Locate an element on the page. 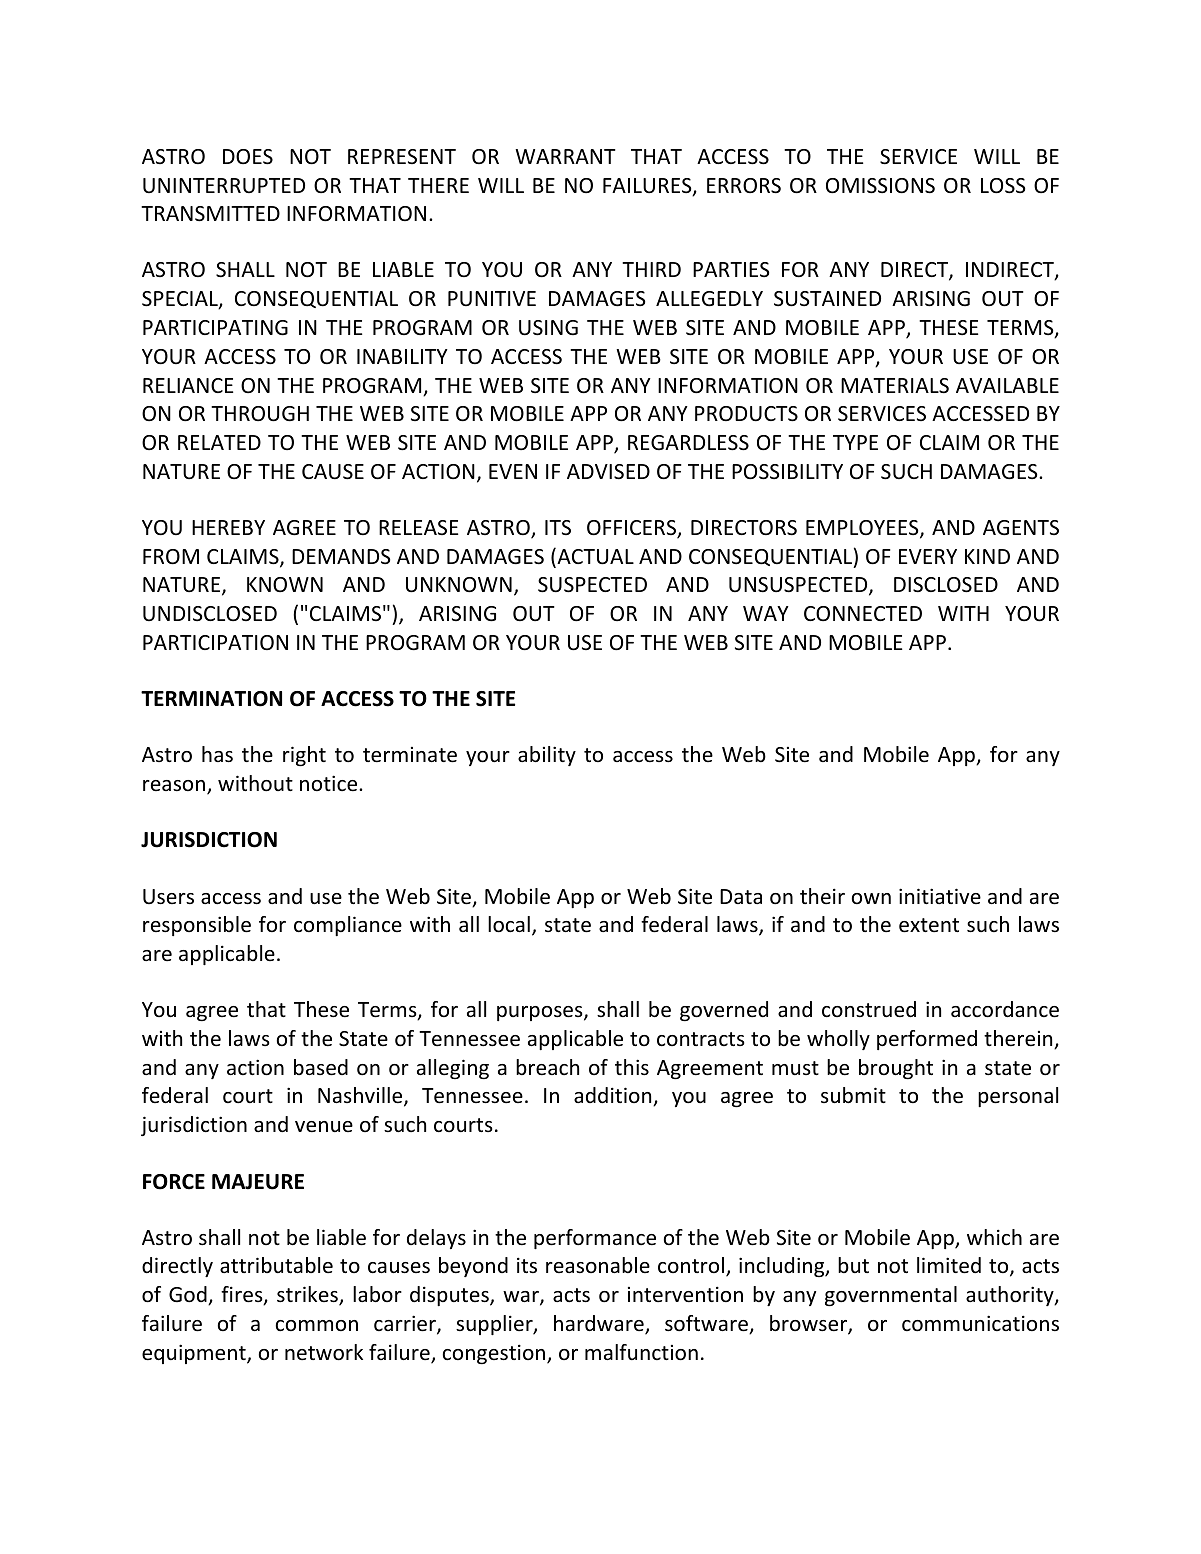 This page has height=1554, width=1201. terminate is located at coordinates (410, 755).
